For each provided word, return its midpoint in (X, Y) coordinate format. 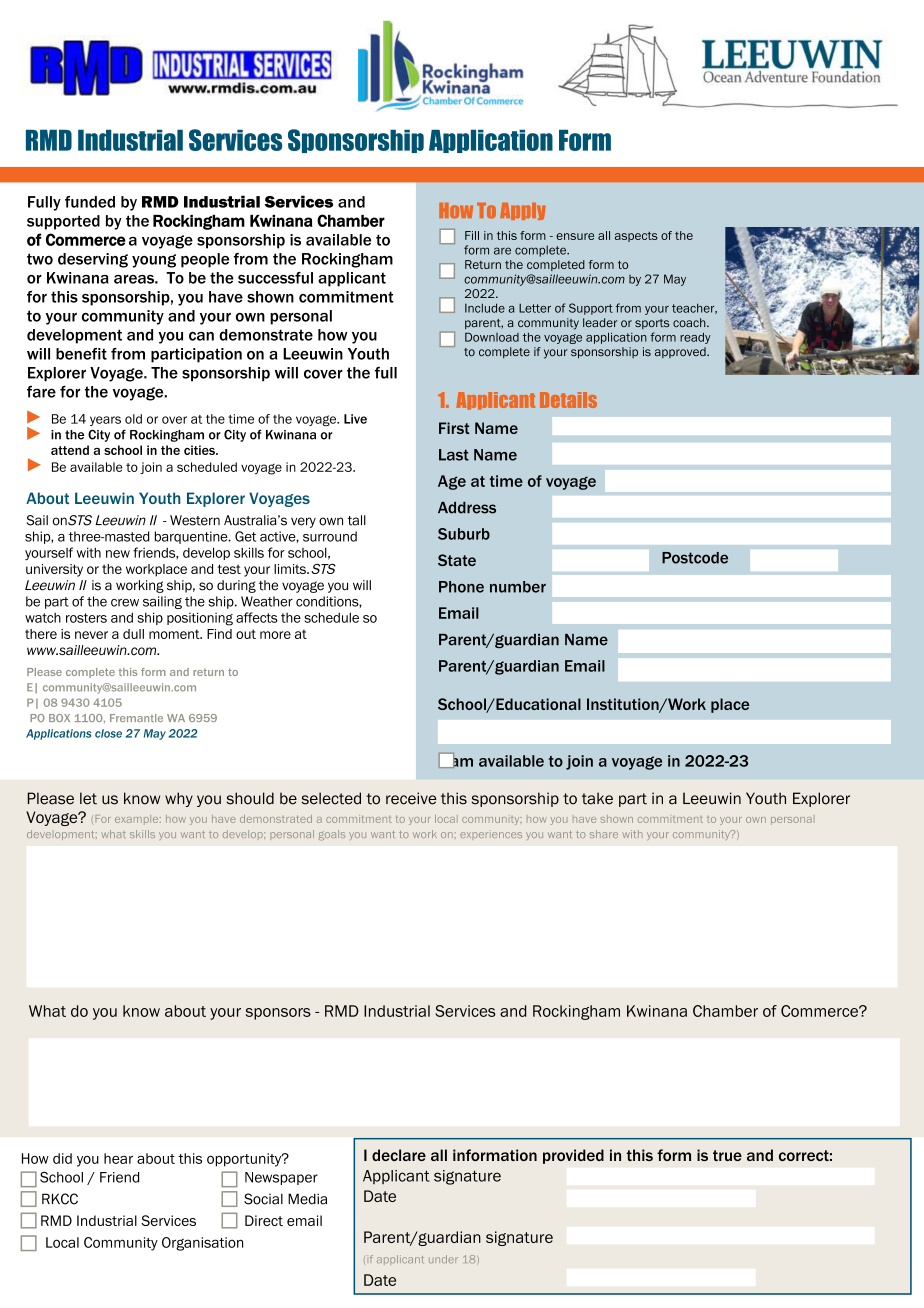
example (138, 820)
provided (573, 1156)
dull (133, 634)
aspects (636, 236)
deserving (93, 260)
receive (411, 798)
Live (355, 419)
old (133, 419)
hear (118, 1158)
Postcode (695, 558)
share (604, 834)
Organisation (202, 1244)
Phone (461, 587)
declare (399, 1155)
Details (568, 400)
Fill (472, 235)
